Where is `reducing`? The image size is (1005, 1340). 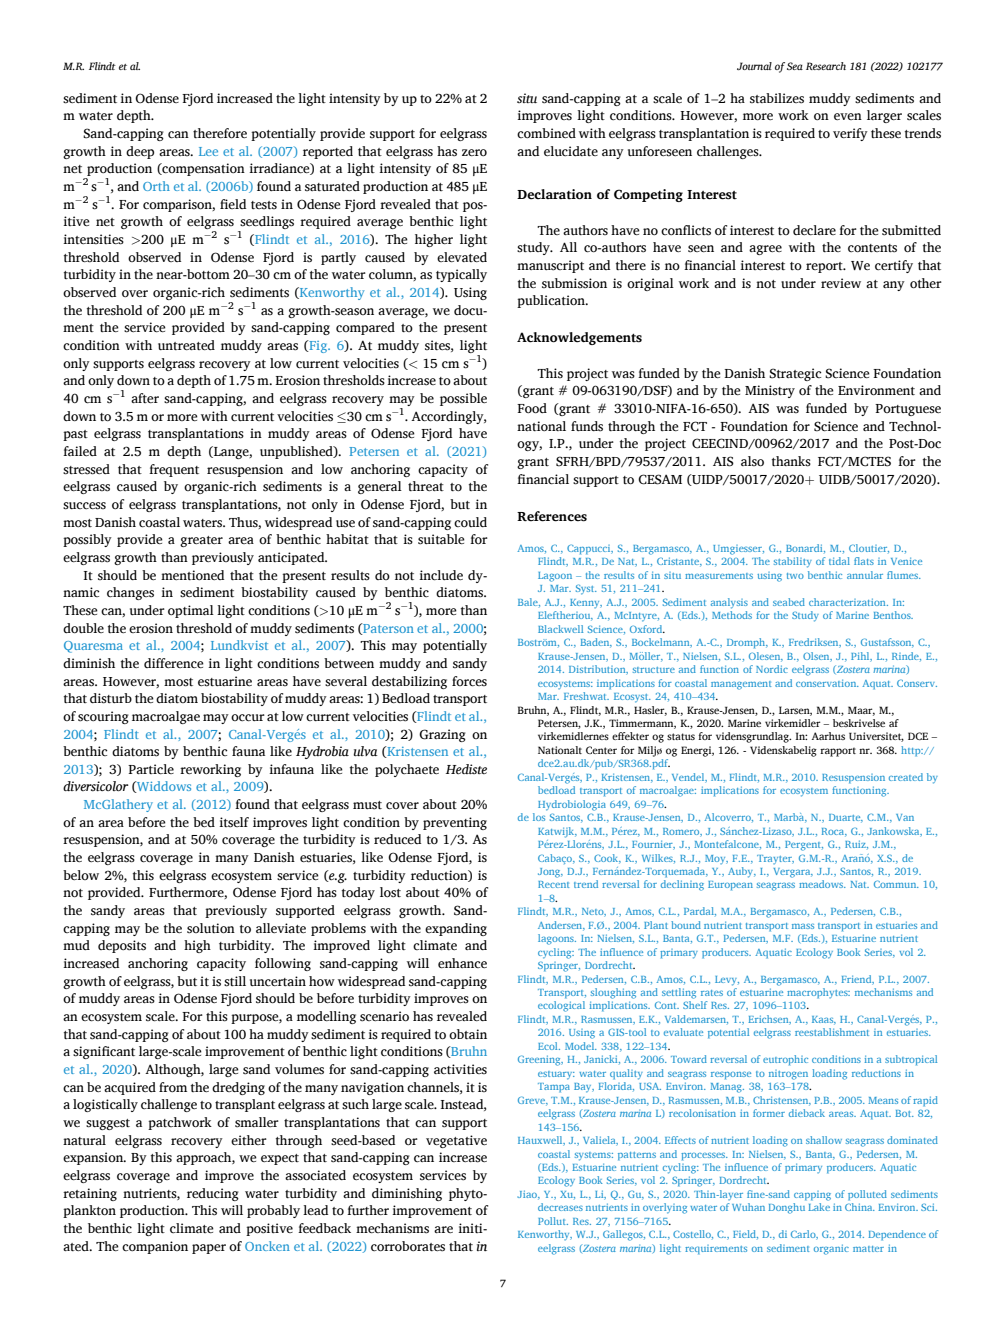
reducing is located at coordinates (213, 1194).
